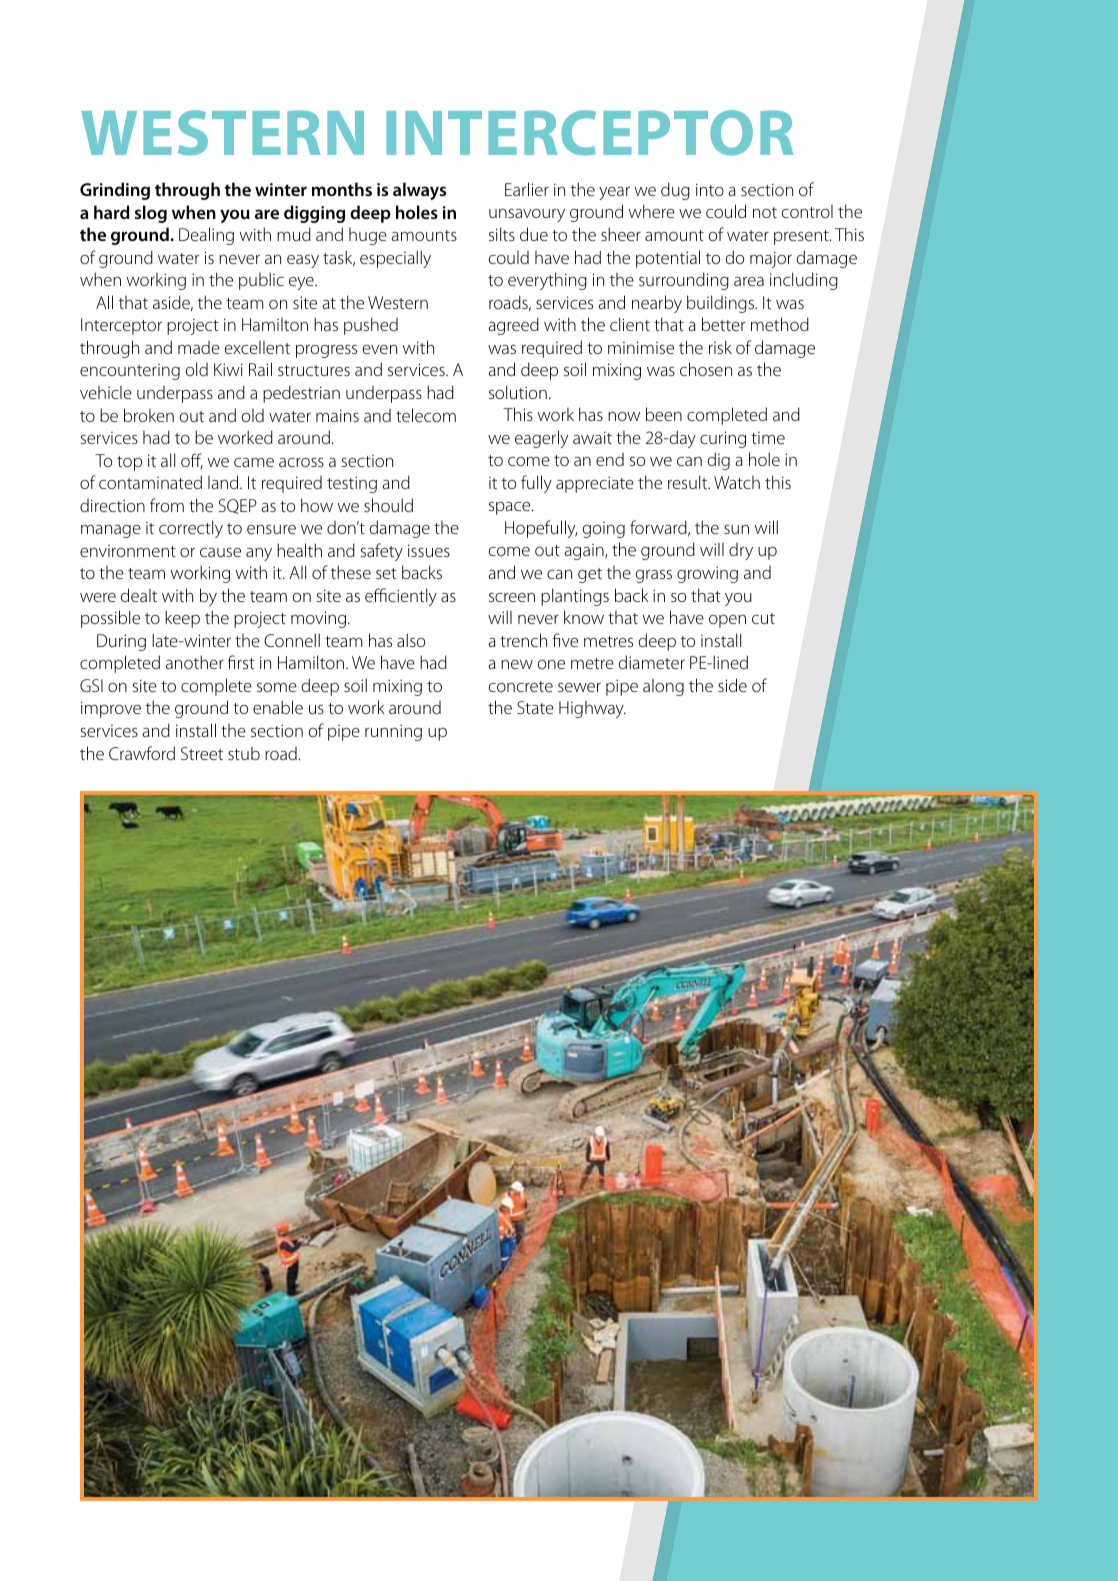 The width and height of the page is (1118, 1581). What do you see at coordinates (737, 482) in the page?
I see `Watch` at bounding box center [737, 482].
